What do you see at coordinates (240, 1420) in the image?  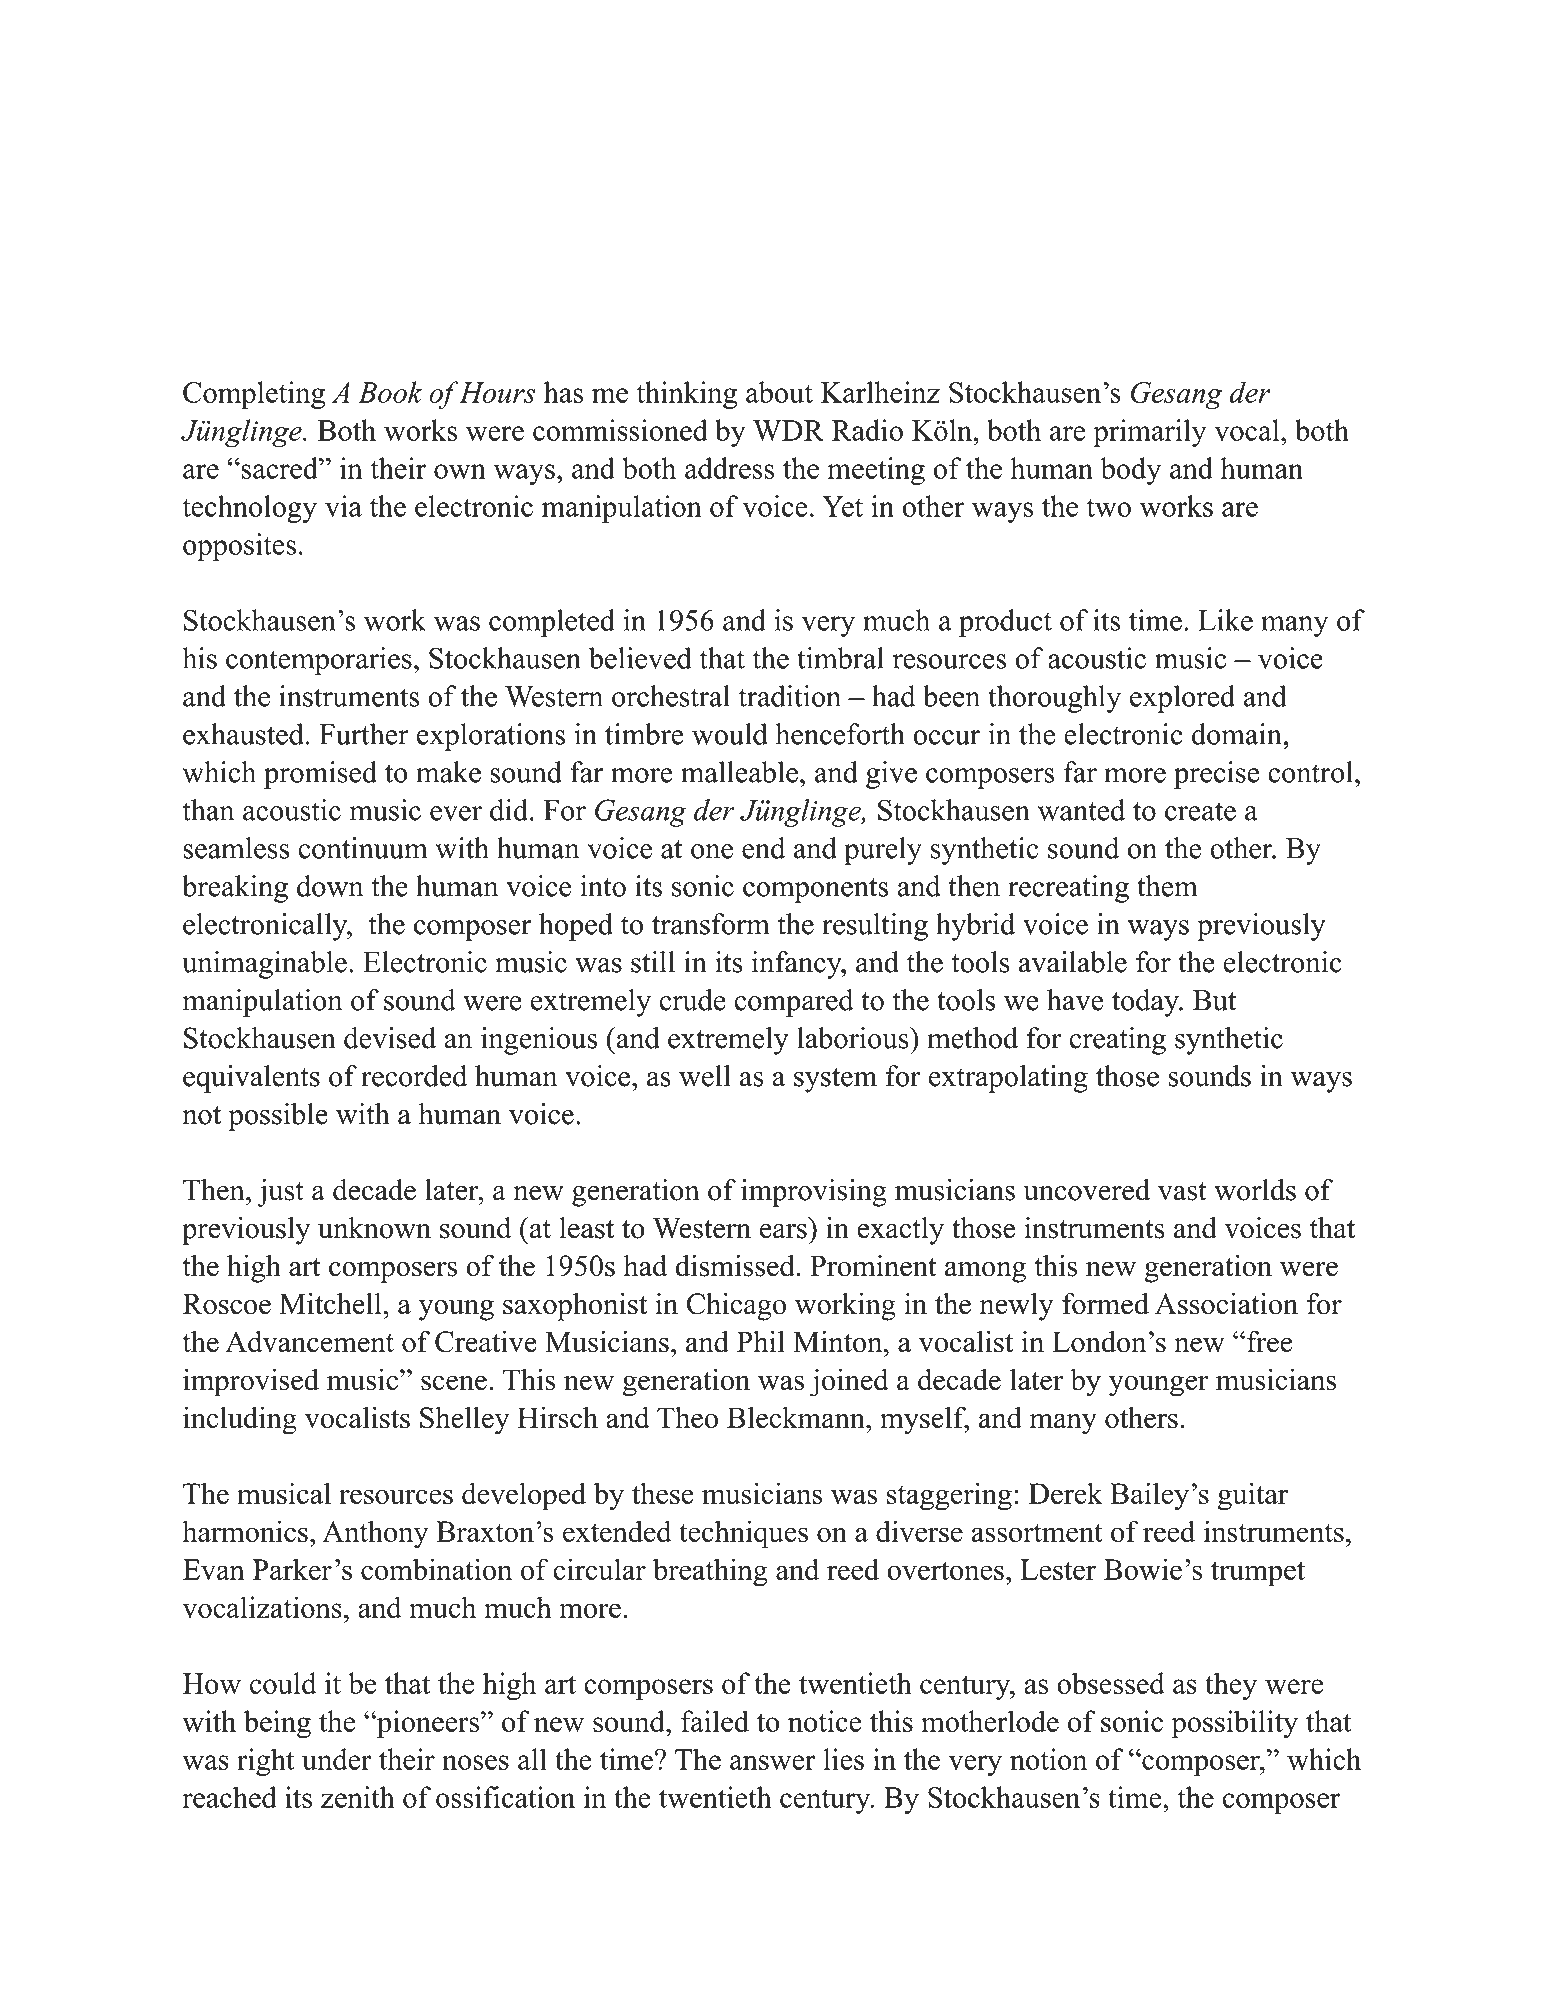 I see `including` at bounding box center [240, 1420].
